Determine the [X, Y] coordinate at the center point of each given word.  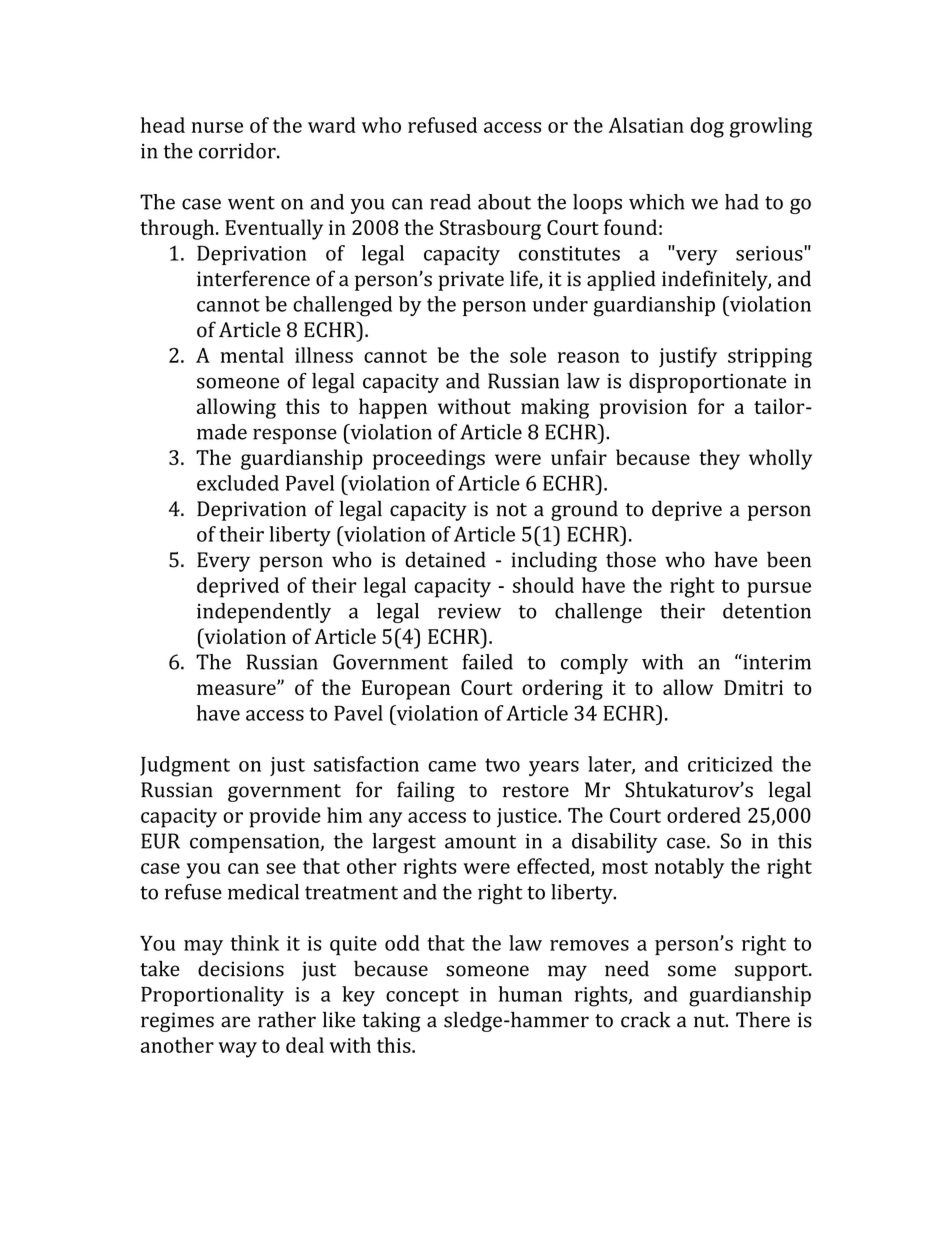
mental [252, 355]
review [469, 611]
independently [264, 613]
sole [528, 355]
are [235, 1022]
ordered [704, 815]
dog [707, 127]
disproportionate [707, 383]
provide [285, 817]
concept [422, 997]
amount [480, 842]
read [450, 202]
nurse [217, 127]
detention [767, 611]
